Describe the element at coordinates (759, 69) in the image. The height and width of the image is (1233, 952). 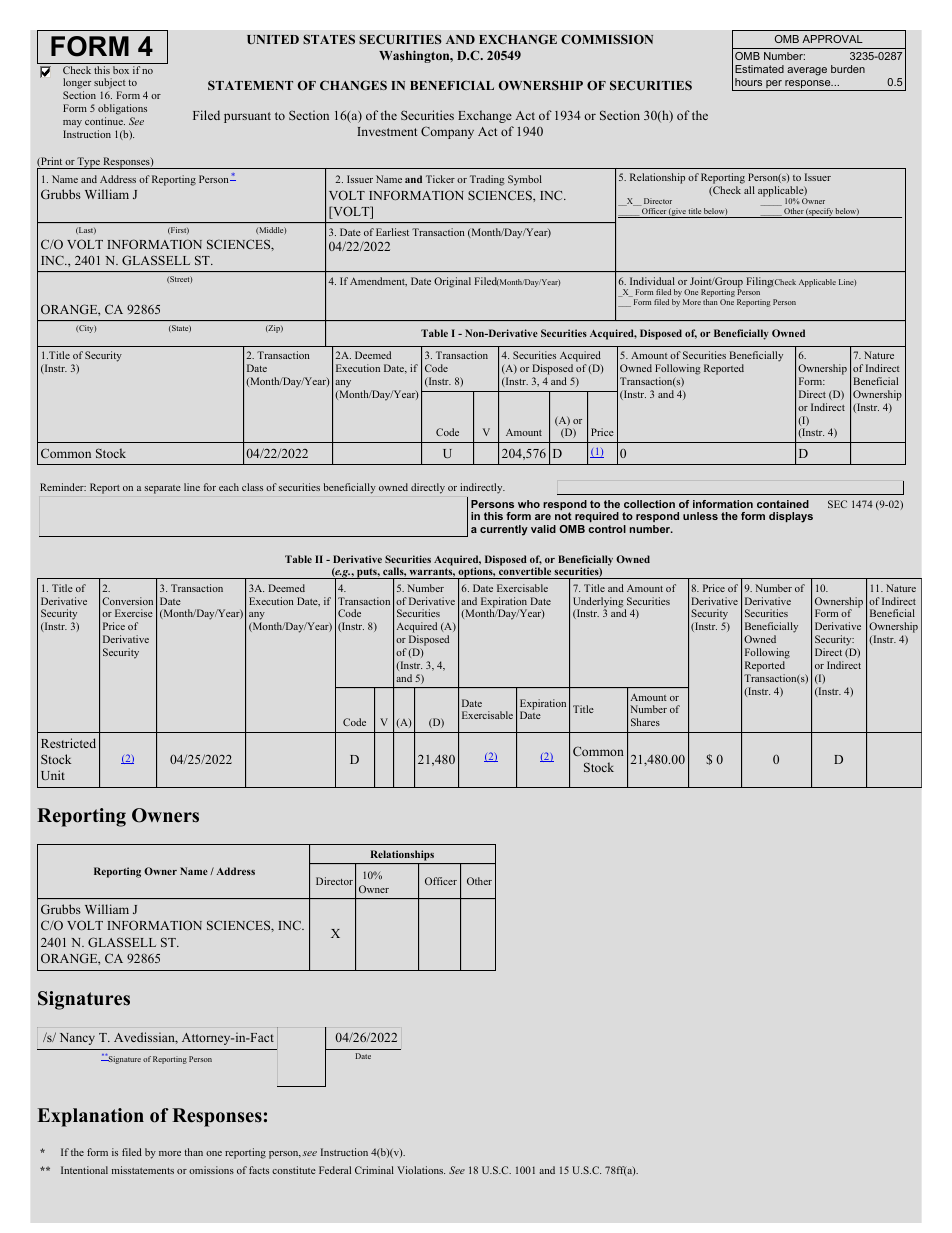
I see `Estimated` at that location.
